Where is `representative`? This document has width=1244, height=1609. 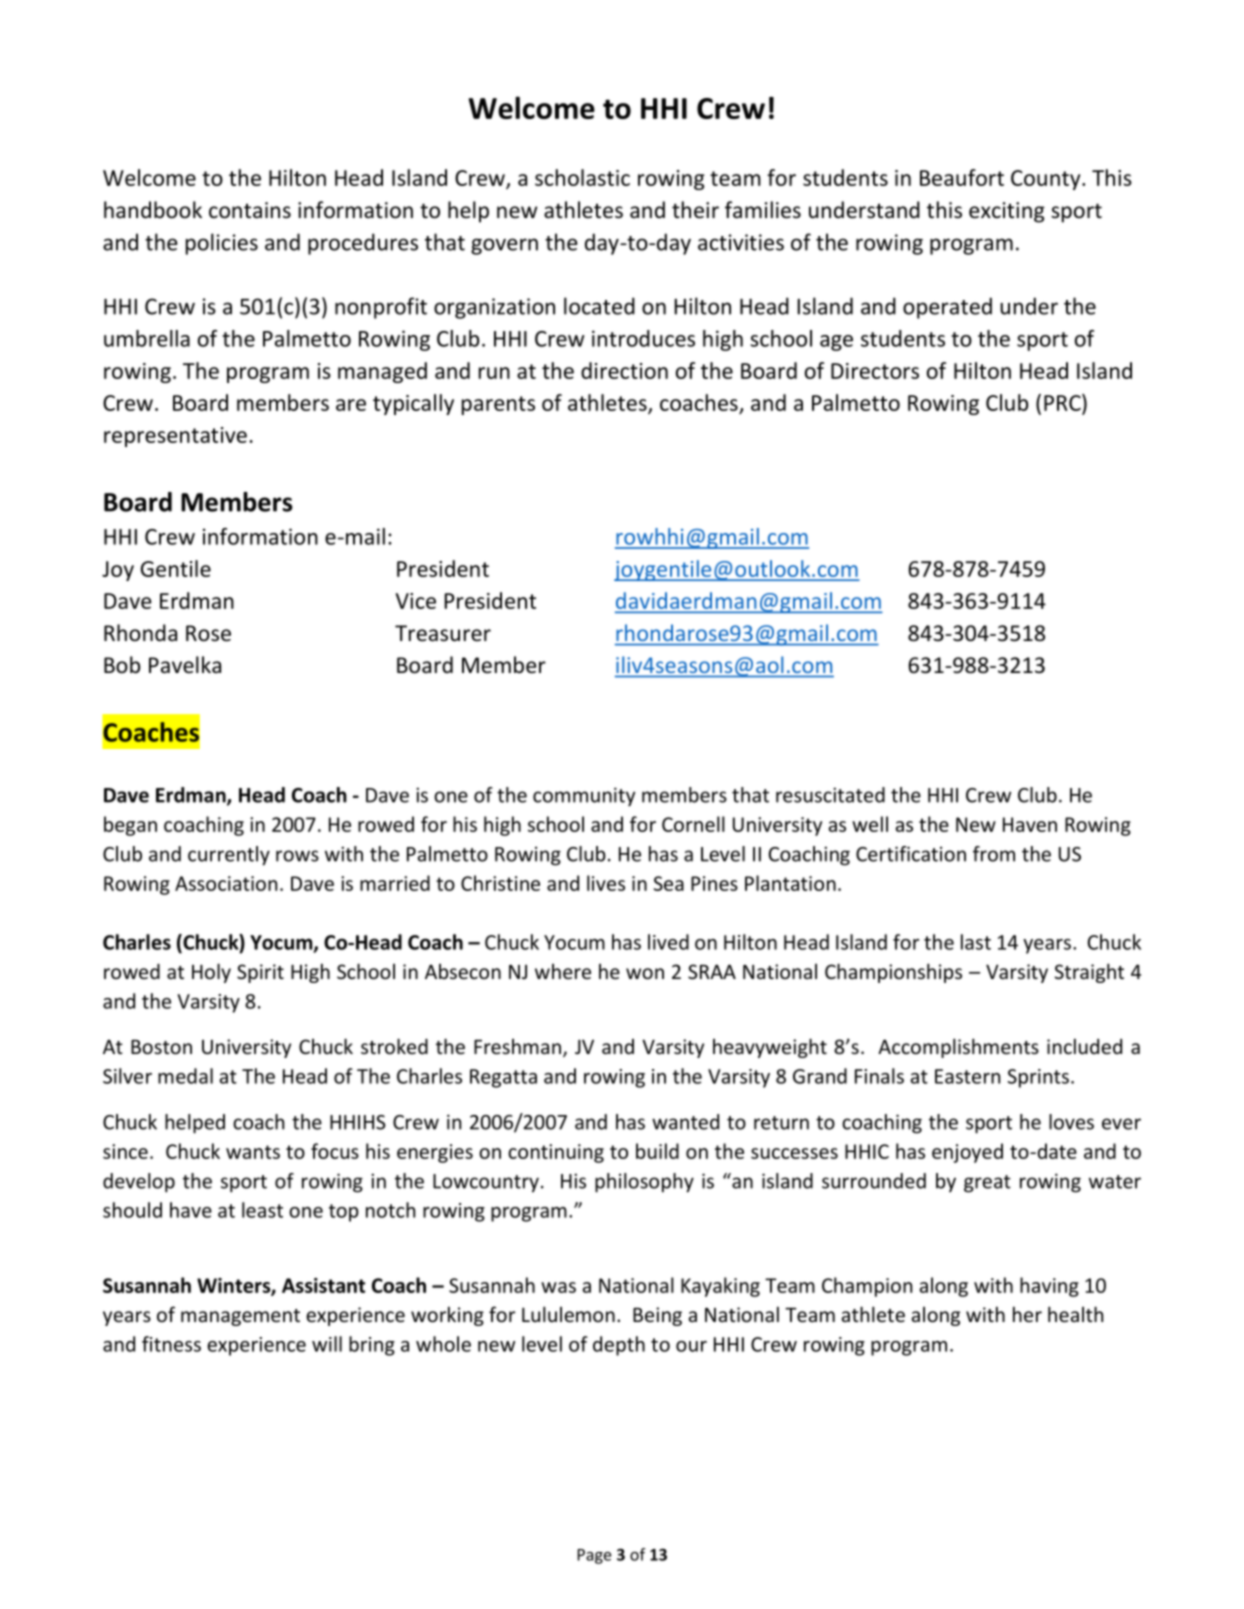
representative is located at coordinates (175, 437).
